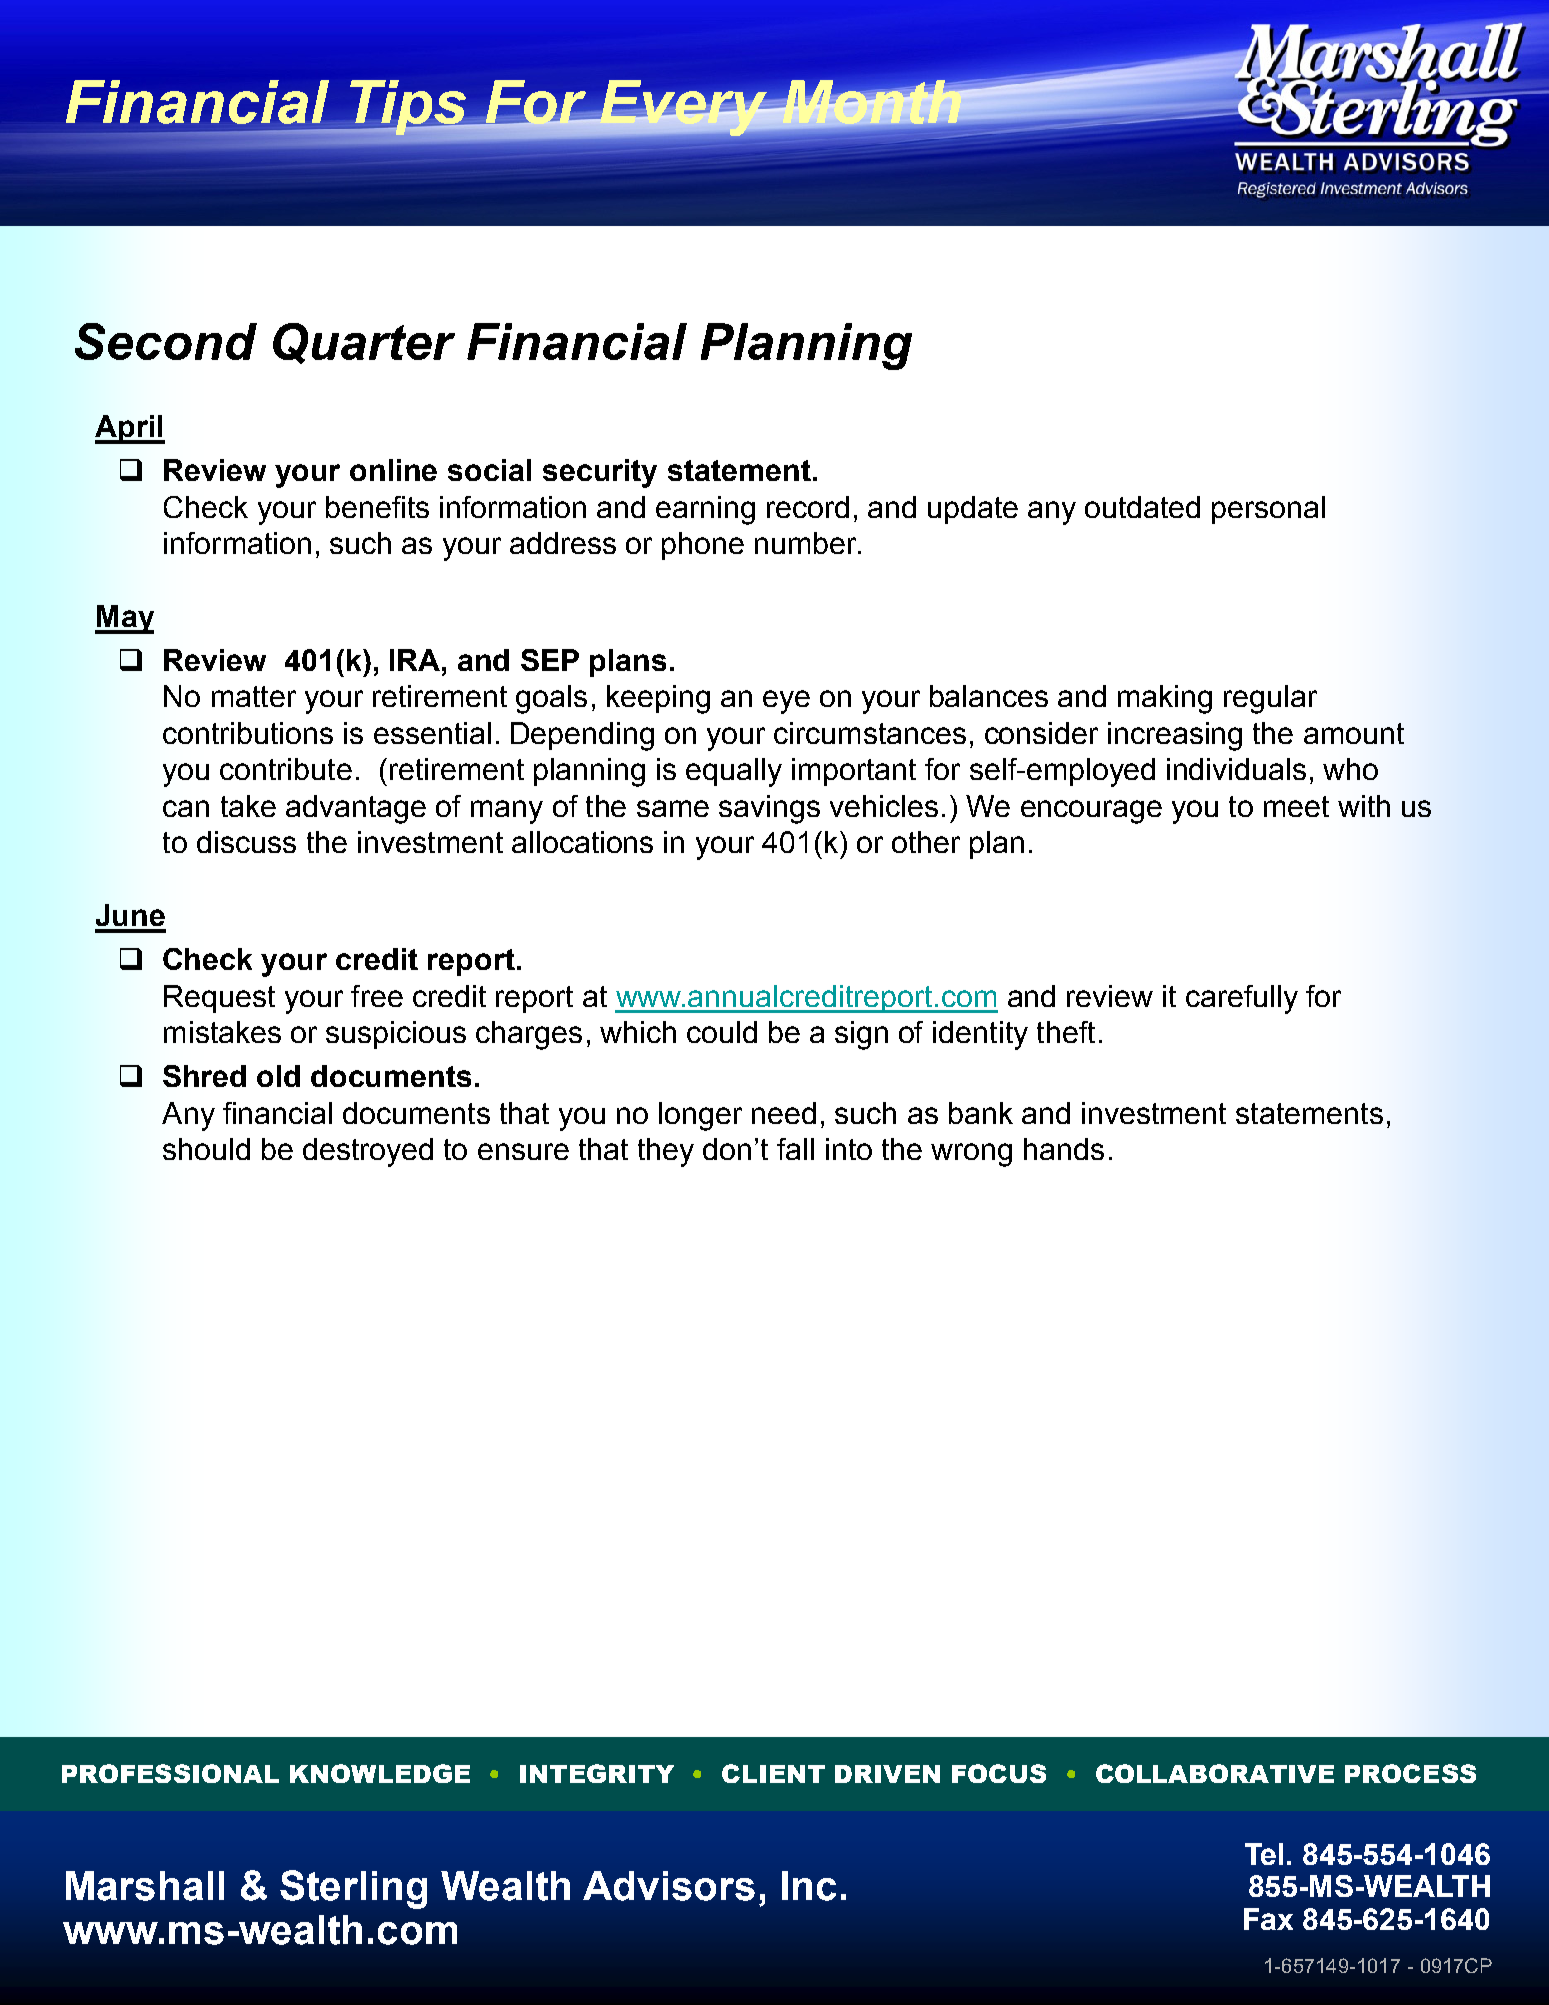 This screenshot has height=2005, width=1549. I want to click on hands, so click(1064, 1149).
